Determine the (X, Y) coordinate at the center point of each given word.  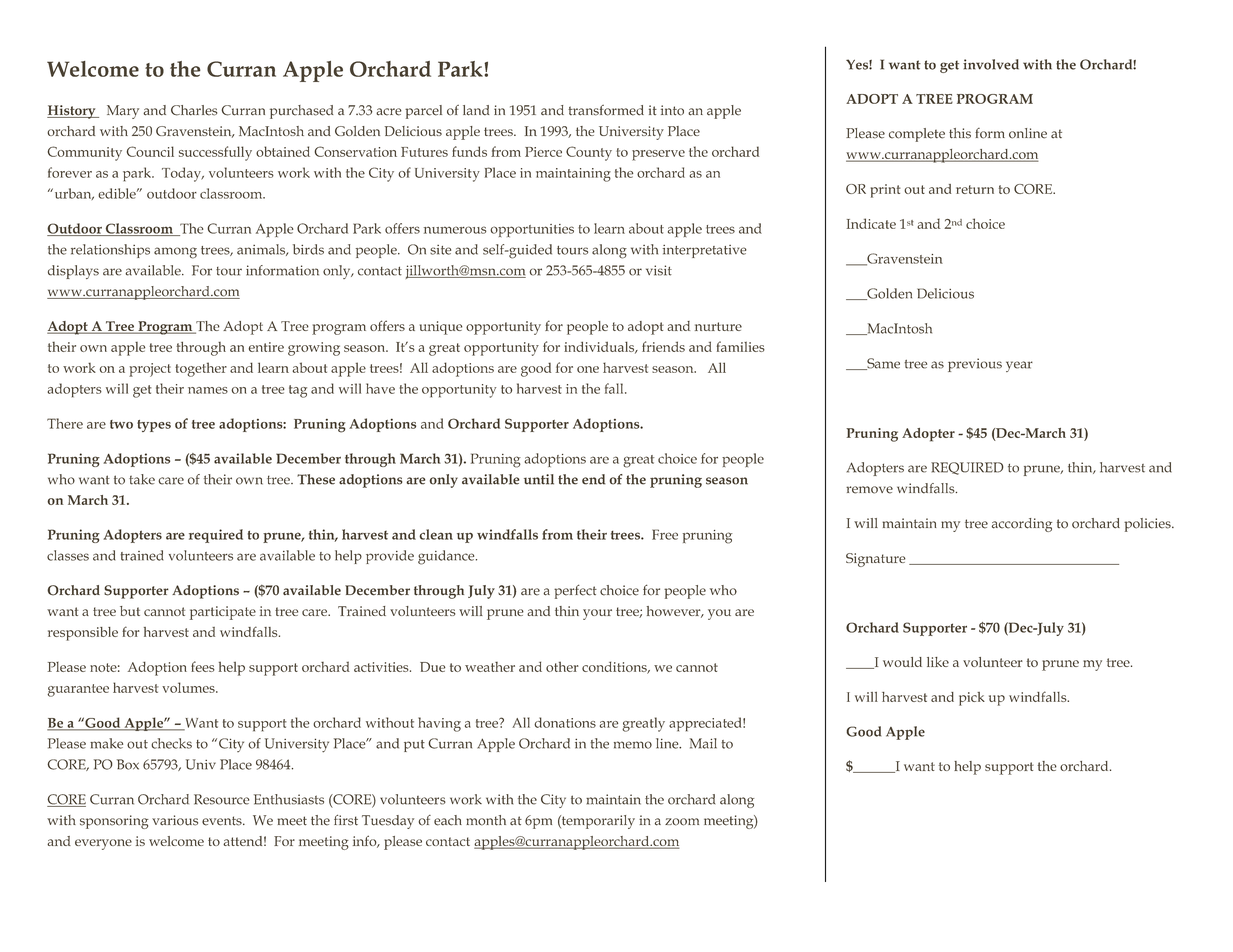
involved (991, 64)
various (175, 820)
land (476, 110)
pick (972, 699)
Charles (194, 110)
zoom (682, 822)
